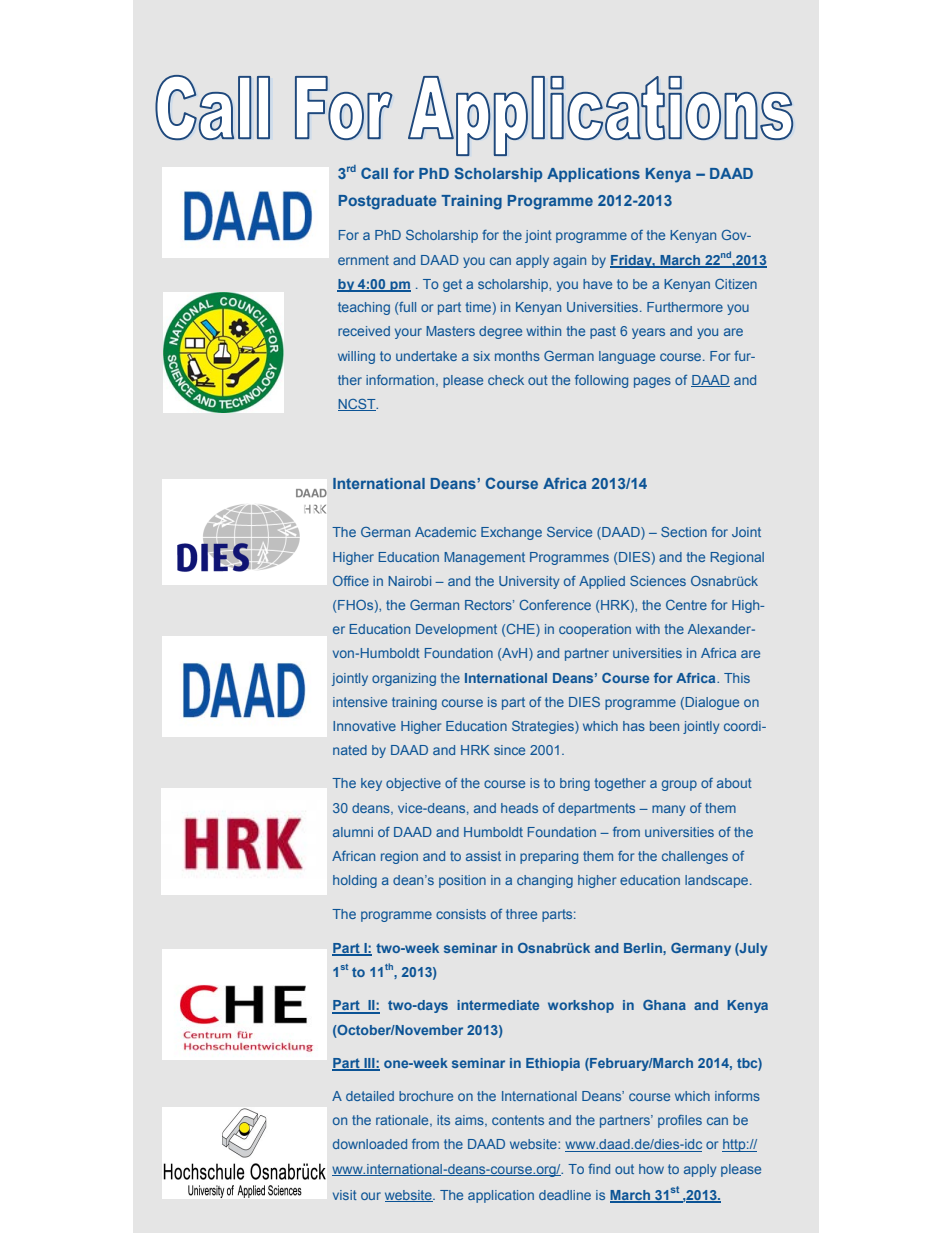 The width and height of the image is (952, 1233). What do you see at coordinates (581, 1006) in the image?
I see `workshop` at bounding box center [581, 1006].
